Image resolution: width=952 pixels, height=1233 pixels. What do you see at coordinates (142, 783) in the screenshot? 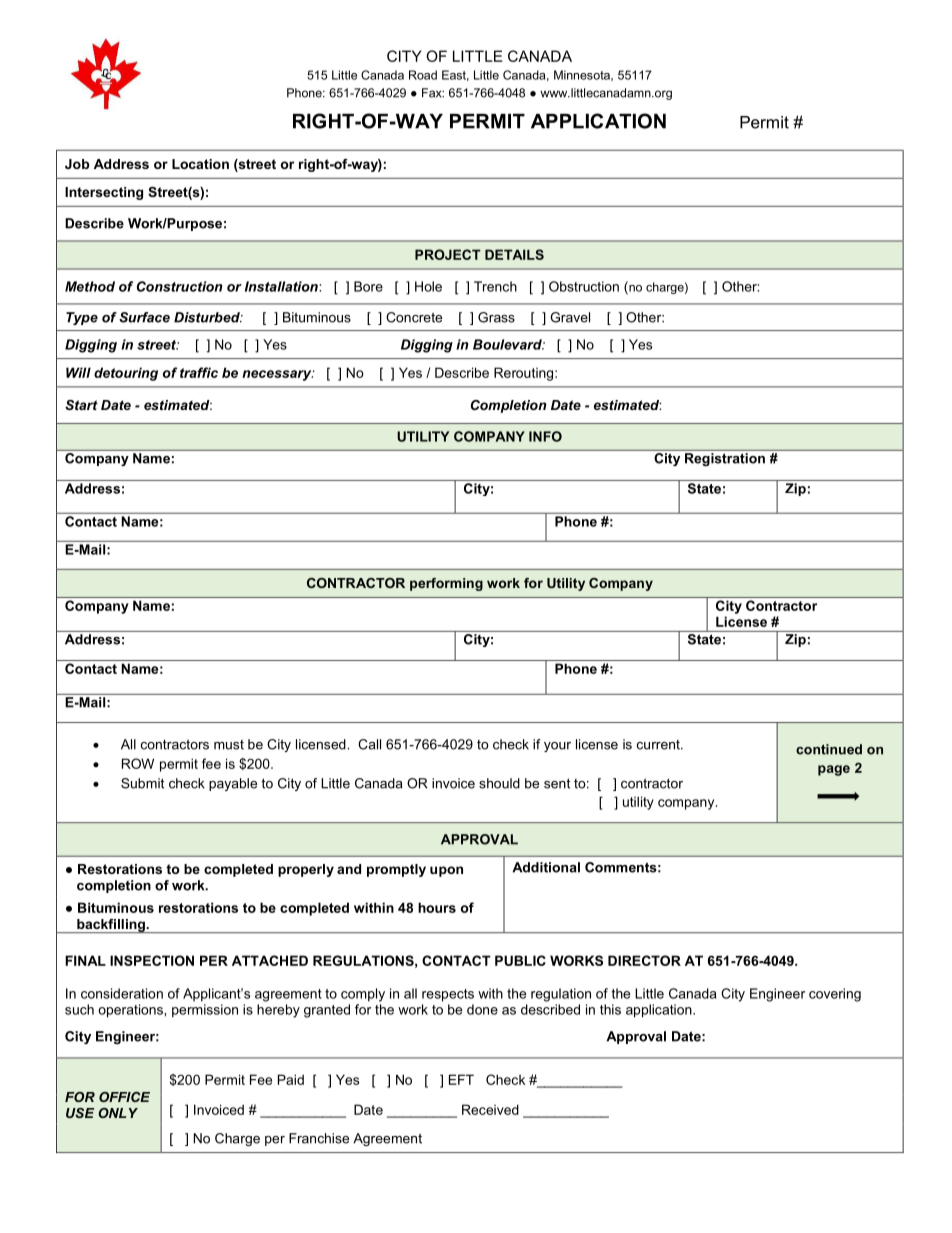
I see `Submit` at bounding box center [142, 783].
